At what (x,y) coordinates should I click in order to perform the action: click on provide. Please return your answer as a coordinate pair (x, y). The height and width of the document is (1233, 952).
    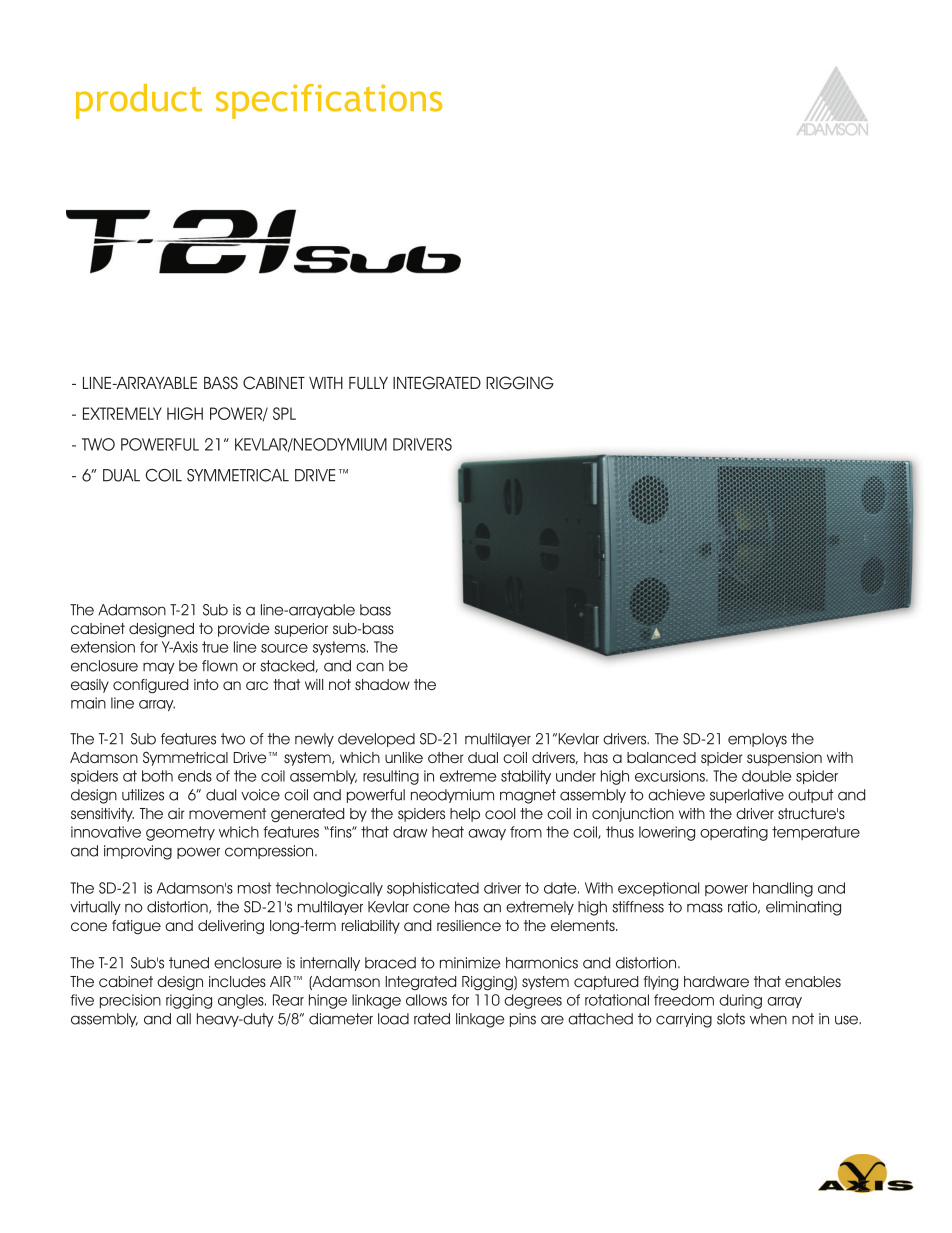
    Looking at the image, I should click on (244, 630).
